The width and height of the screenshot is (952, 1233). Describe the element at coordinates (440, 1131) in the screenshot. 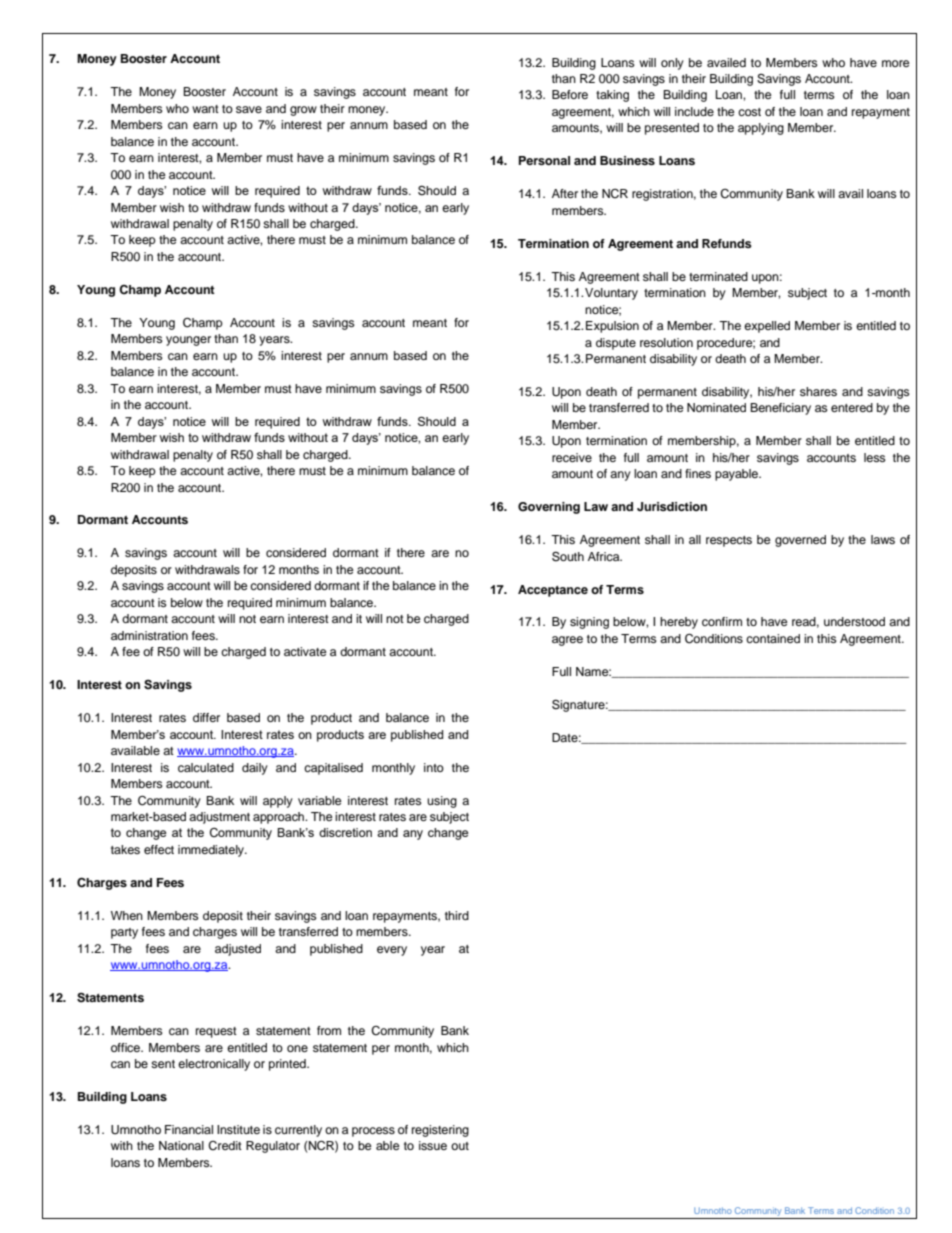

I see `registering` at that location.
